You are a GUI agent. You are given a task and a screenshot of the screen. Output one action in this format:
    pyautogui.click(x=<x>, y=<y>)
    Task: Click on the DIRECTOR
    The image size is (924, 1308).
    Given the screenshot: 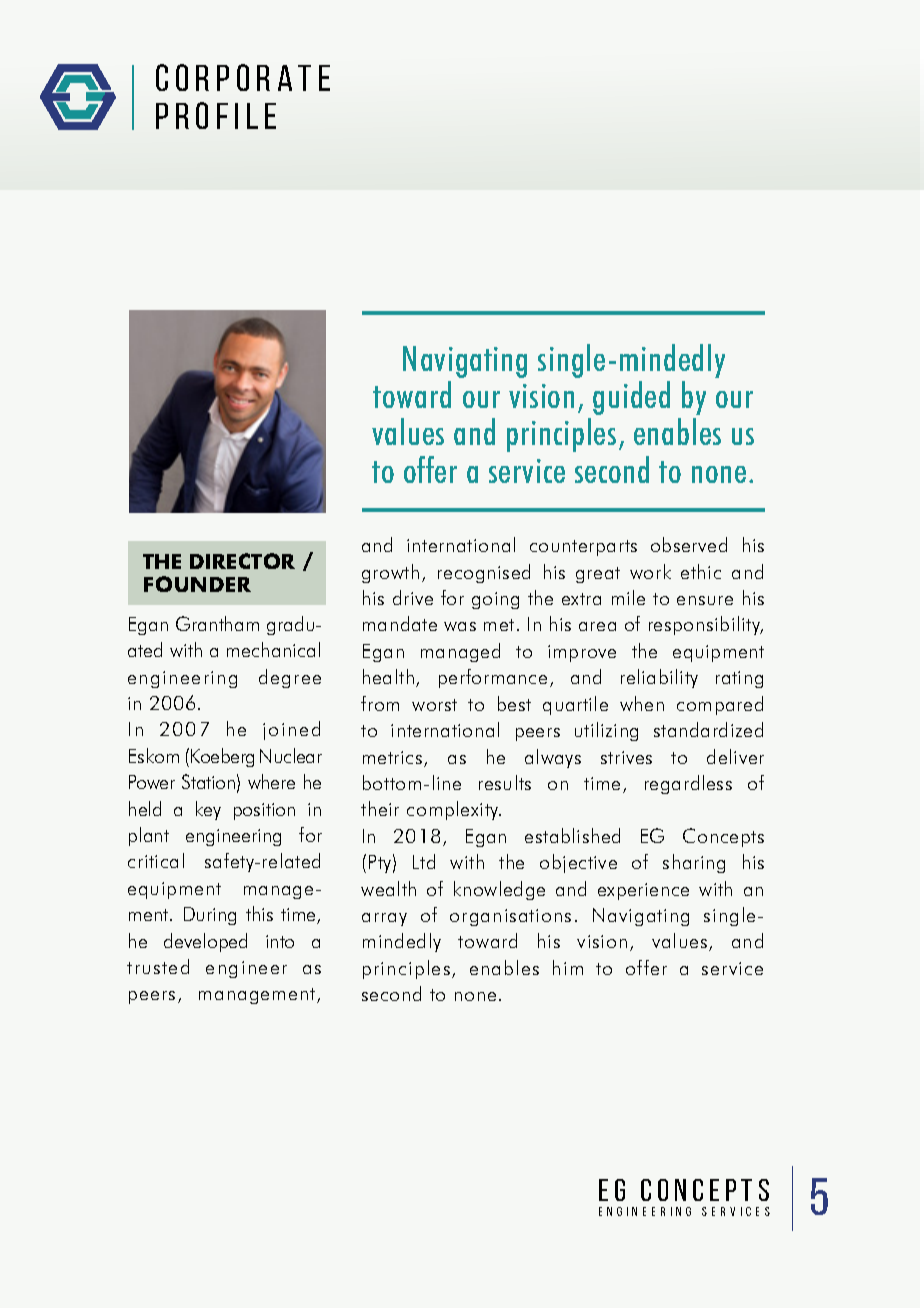 What is the action you would take?
    pyautogui.click(x=242, y=561)
